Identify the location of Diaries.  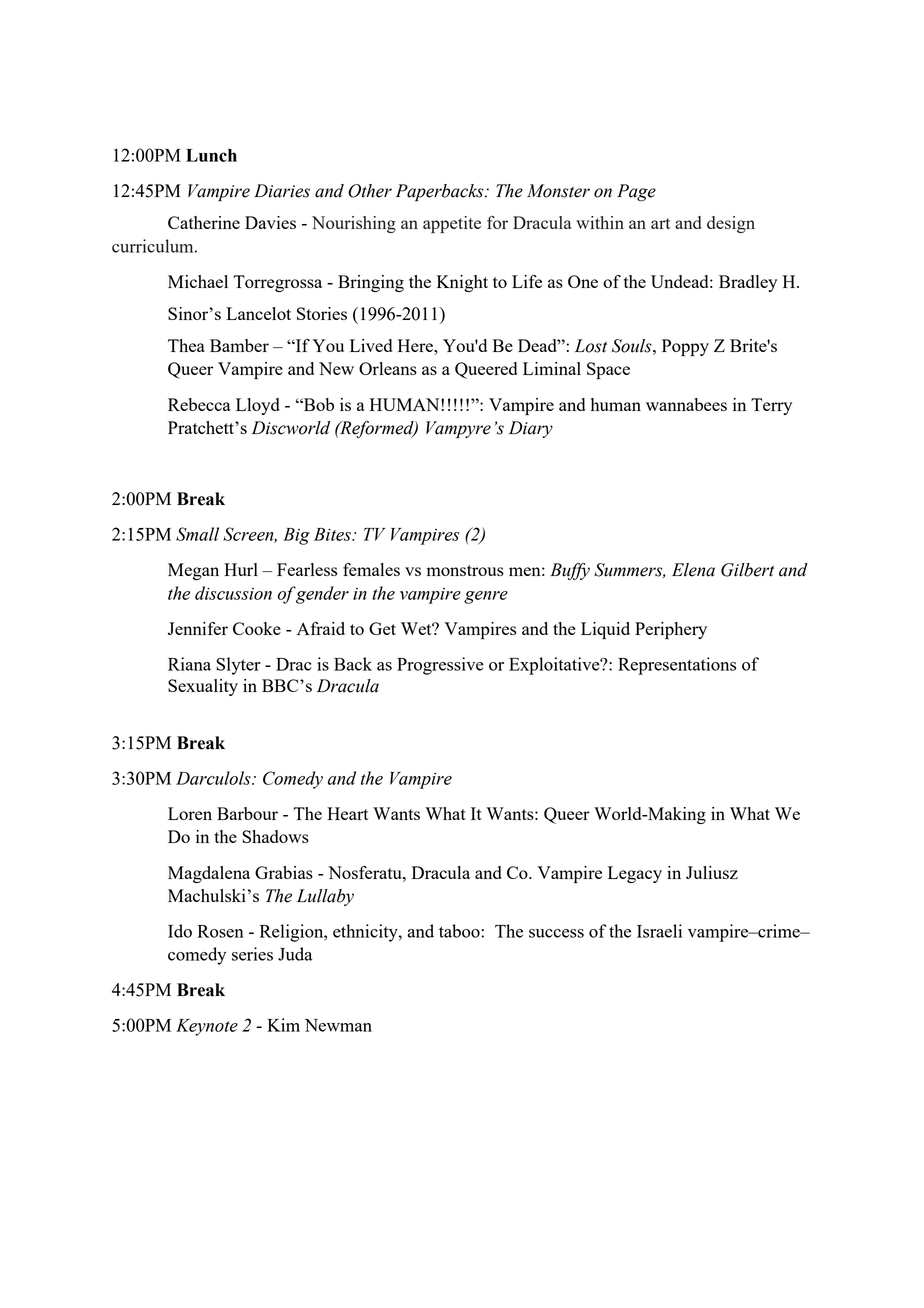
(282, 191).
